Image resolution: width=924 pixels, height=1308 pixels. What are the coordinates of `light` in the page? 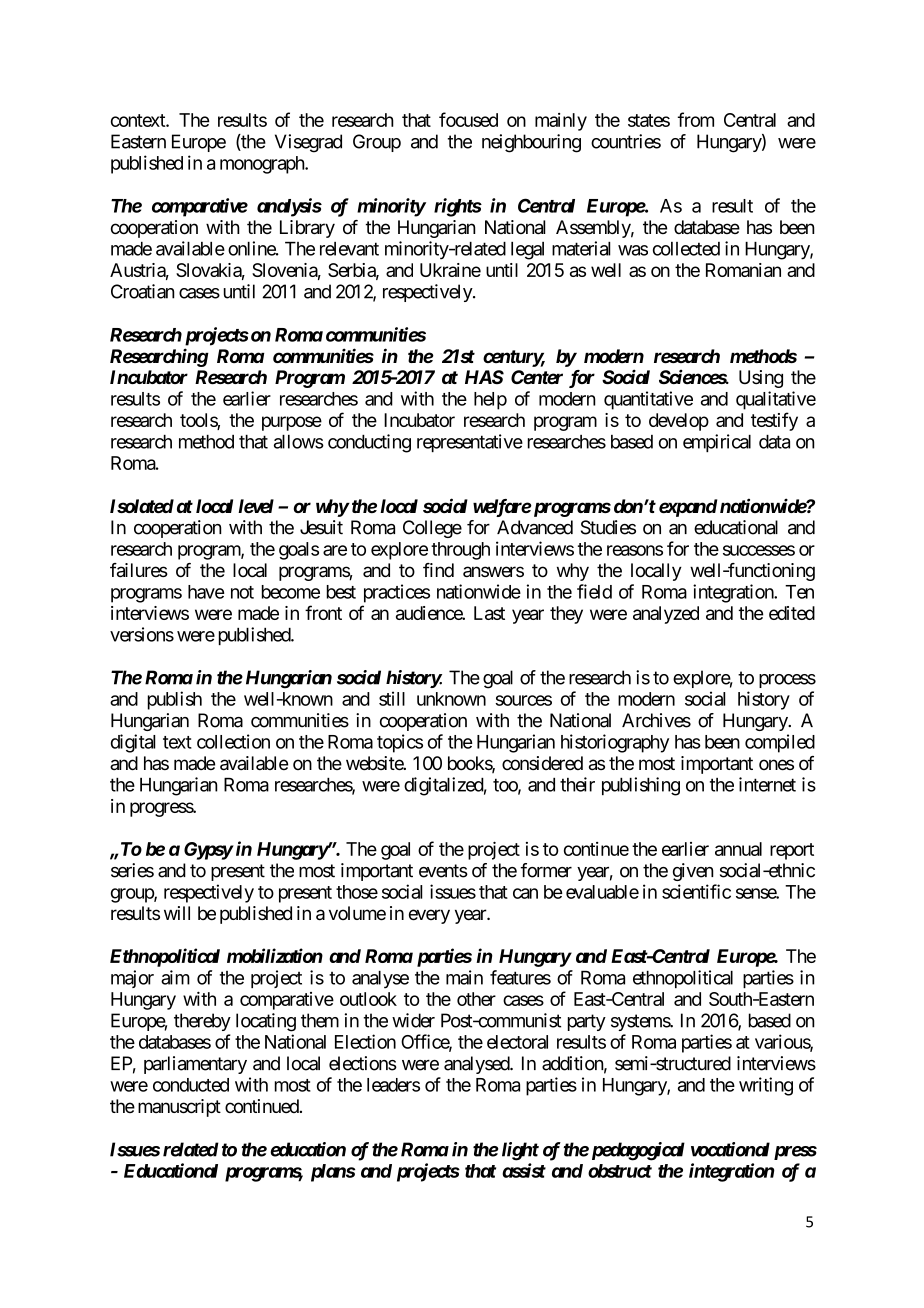 It's located at (520, 1151).
